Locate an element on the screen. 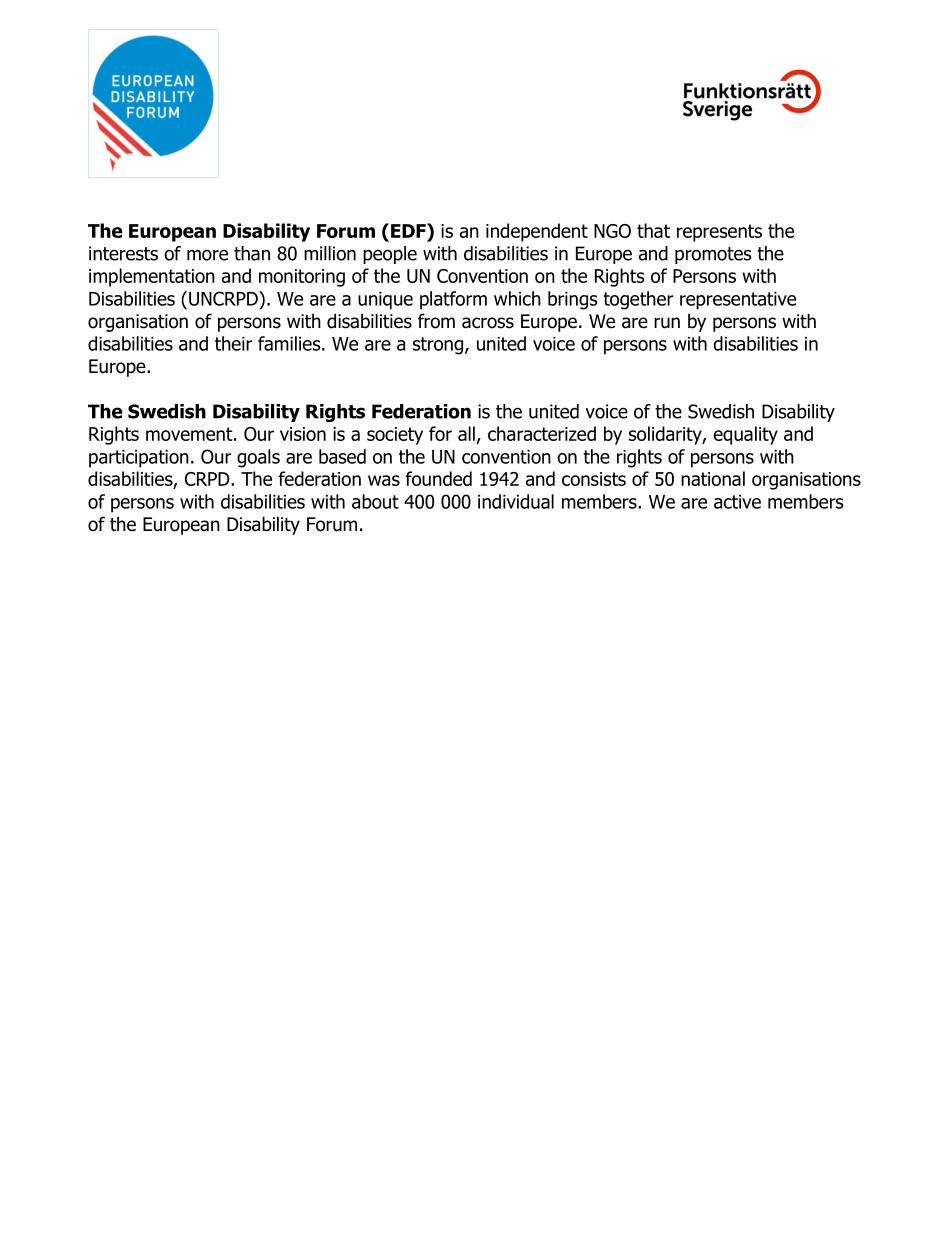 The height and width of the screenshot is (1233, 952). run is located at coordinates (667, 323).
